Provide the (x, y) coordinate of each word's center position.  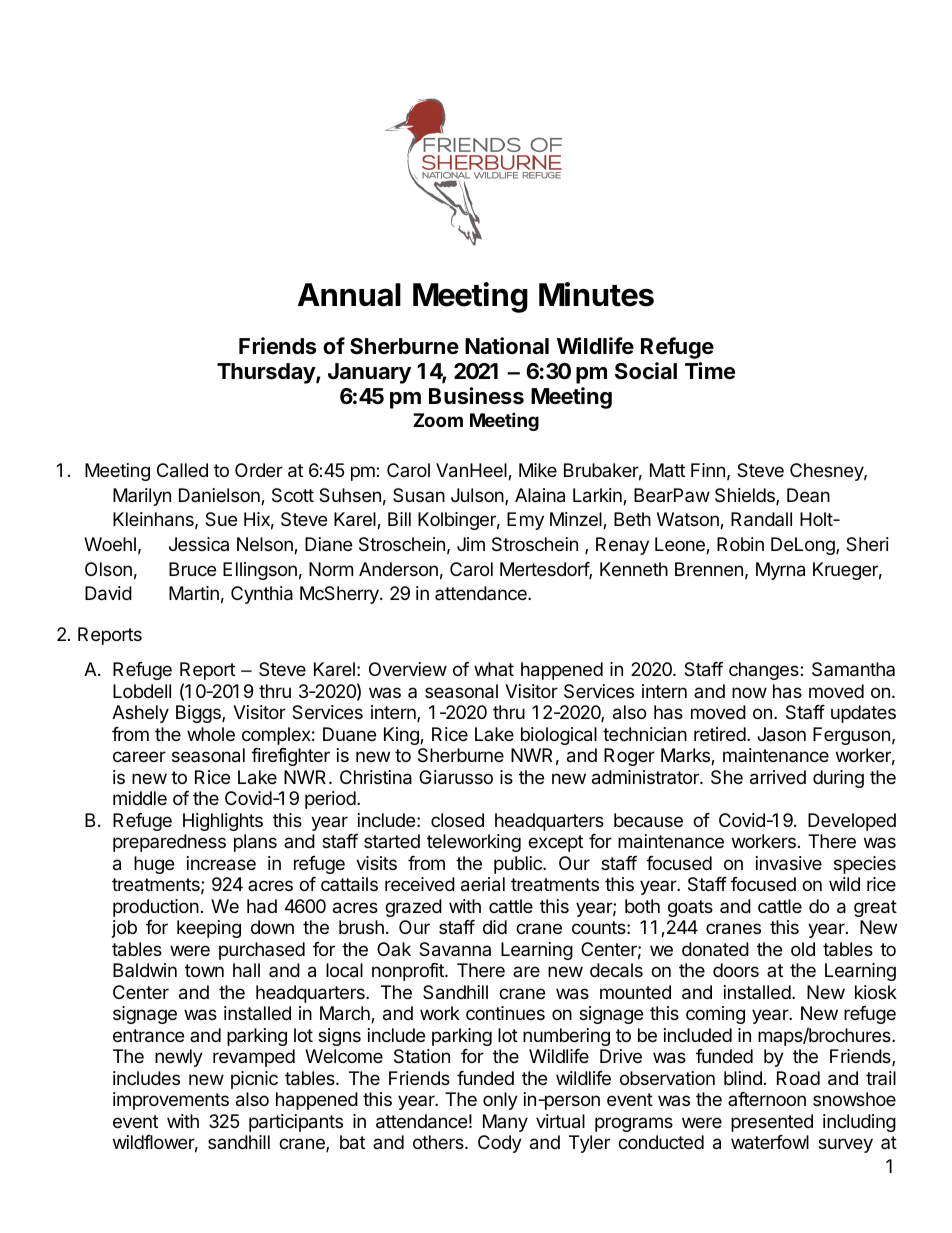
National (507, 346)
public (519, 865)
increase (221, 863)
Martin (194, 593)
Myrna (780, 571)
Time (710, 370)
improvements (171, 1101)
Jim (471, 544)
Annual (349, 295)
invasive (789, 863)
